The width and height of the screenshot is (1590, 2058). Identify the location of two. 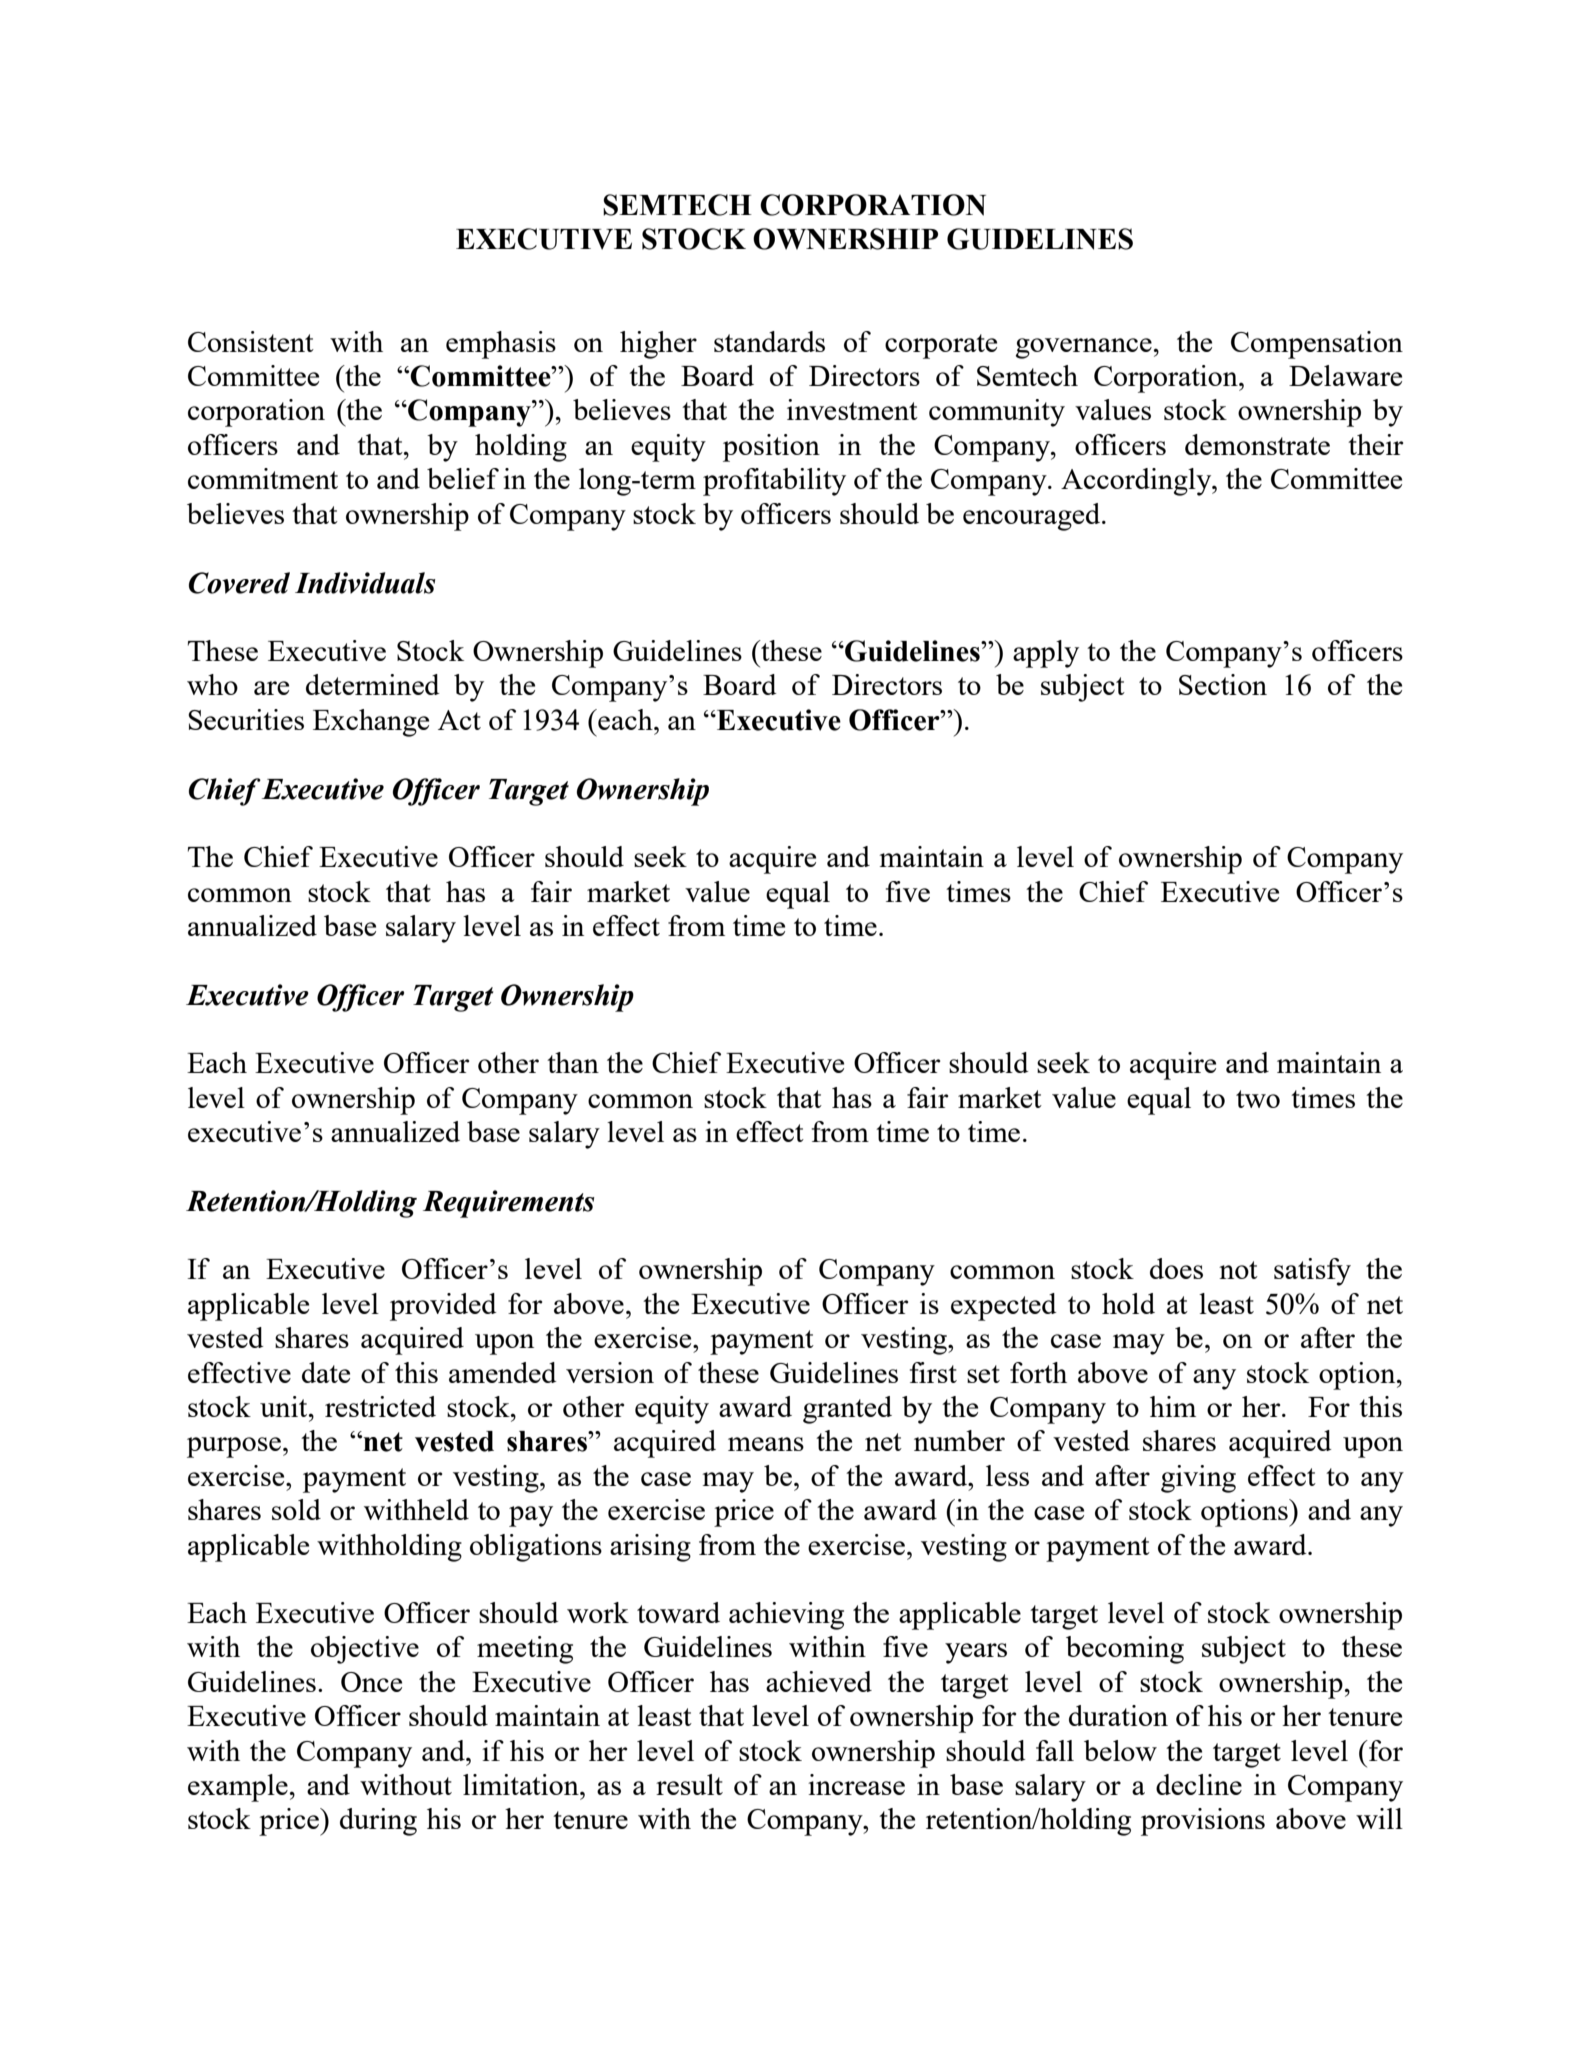
(1258, 1099).
